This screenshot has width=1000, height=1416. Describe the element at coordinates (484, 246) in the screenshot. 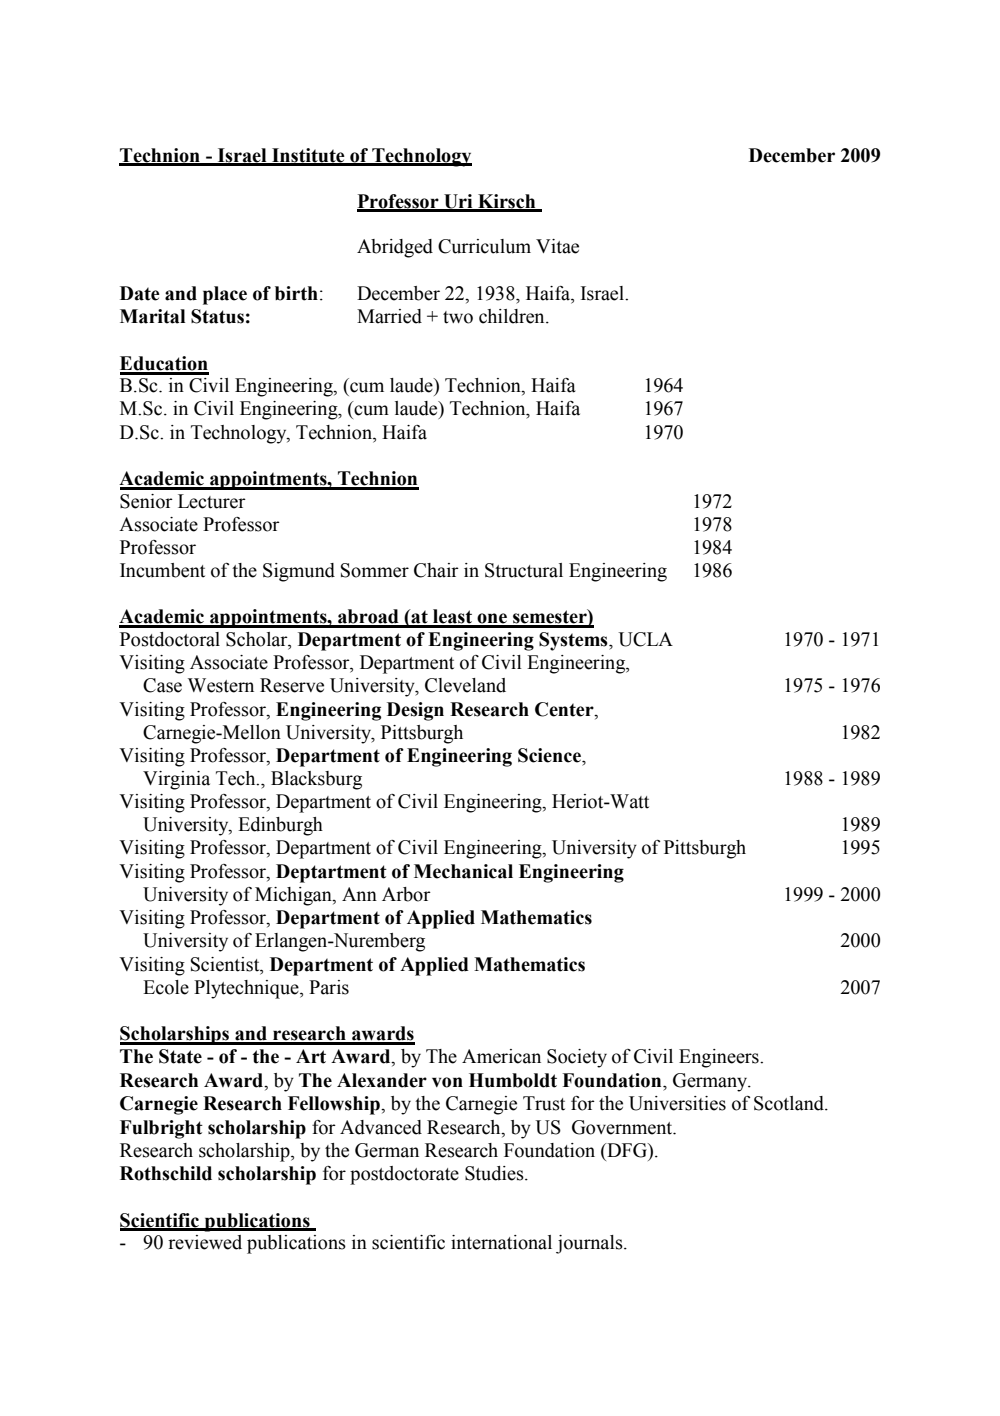

I see `Curriculum` at that location.
